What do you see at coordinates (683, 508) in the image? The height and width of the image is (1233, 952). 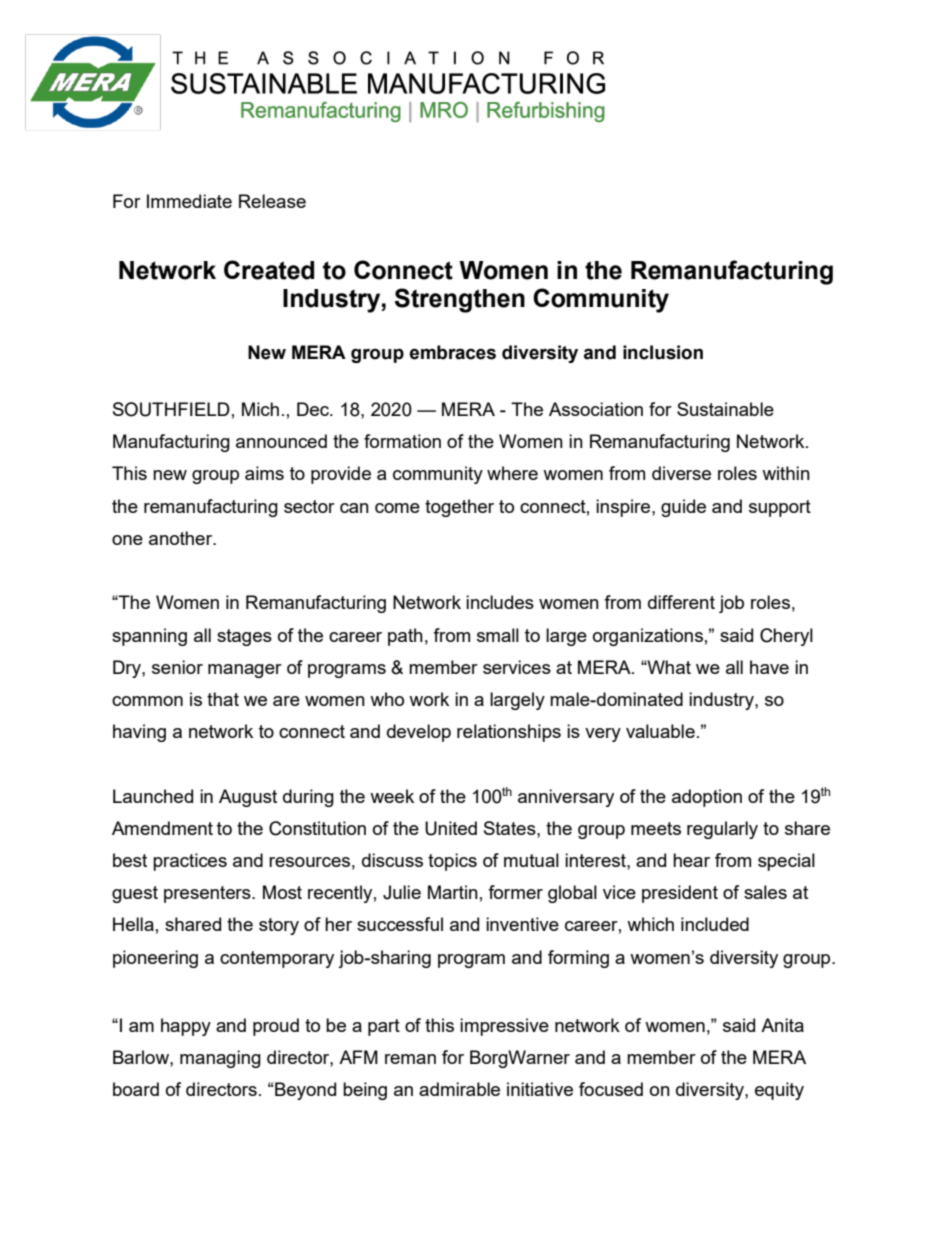 I see `guide` at bounding box center [683, 508].
